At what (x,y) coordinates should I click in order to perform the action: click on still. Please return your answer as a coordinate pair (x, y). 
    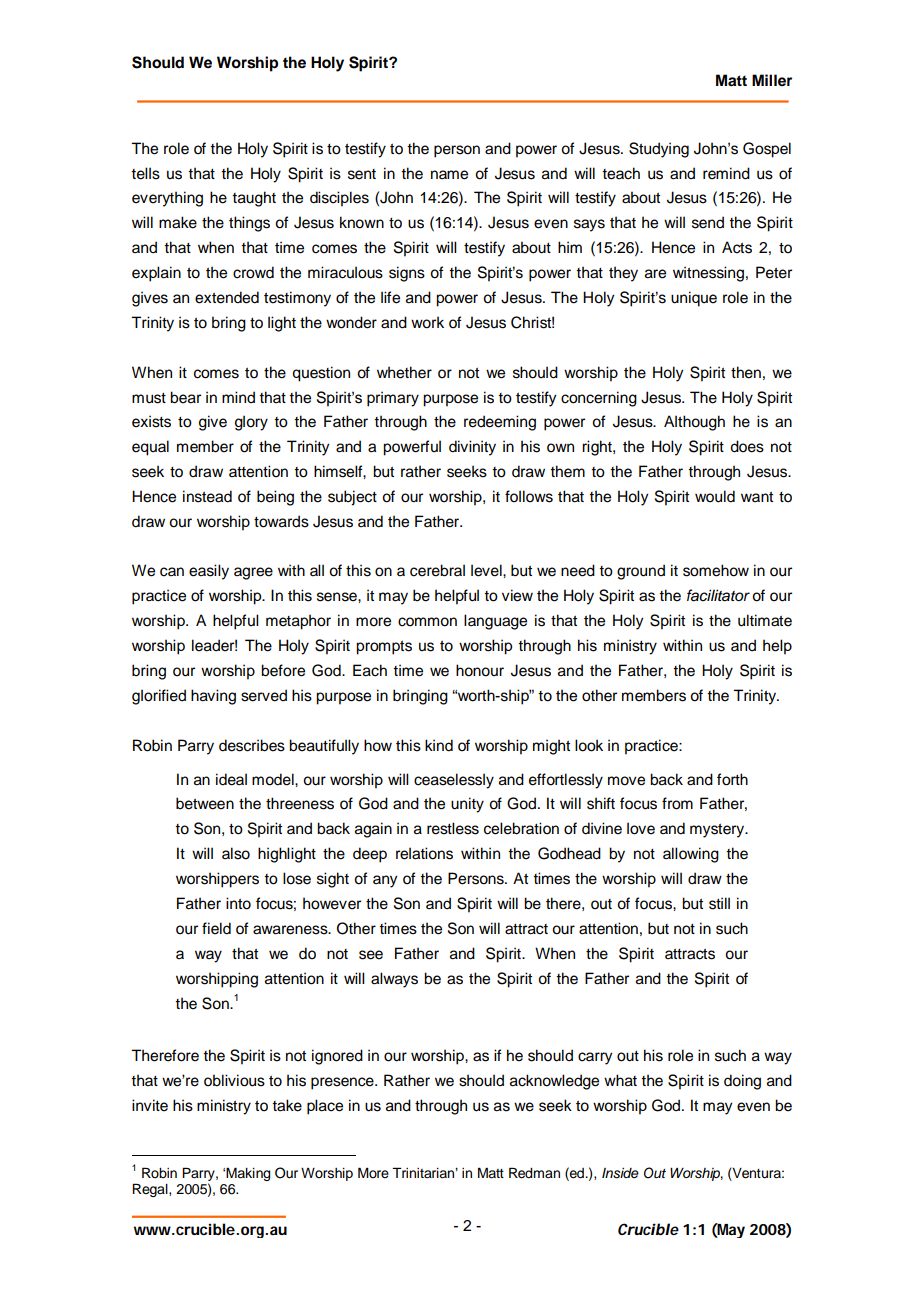
    Looking at the image, I should click on (719, 903).
